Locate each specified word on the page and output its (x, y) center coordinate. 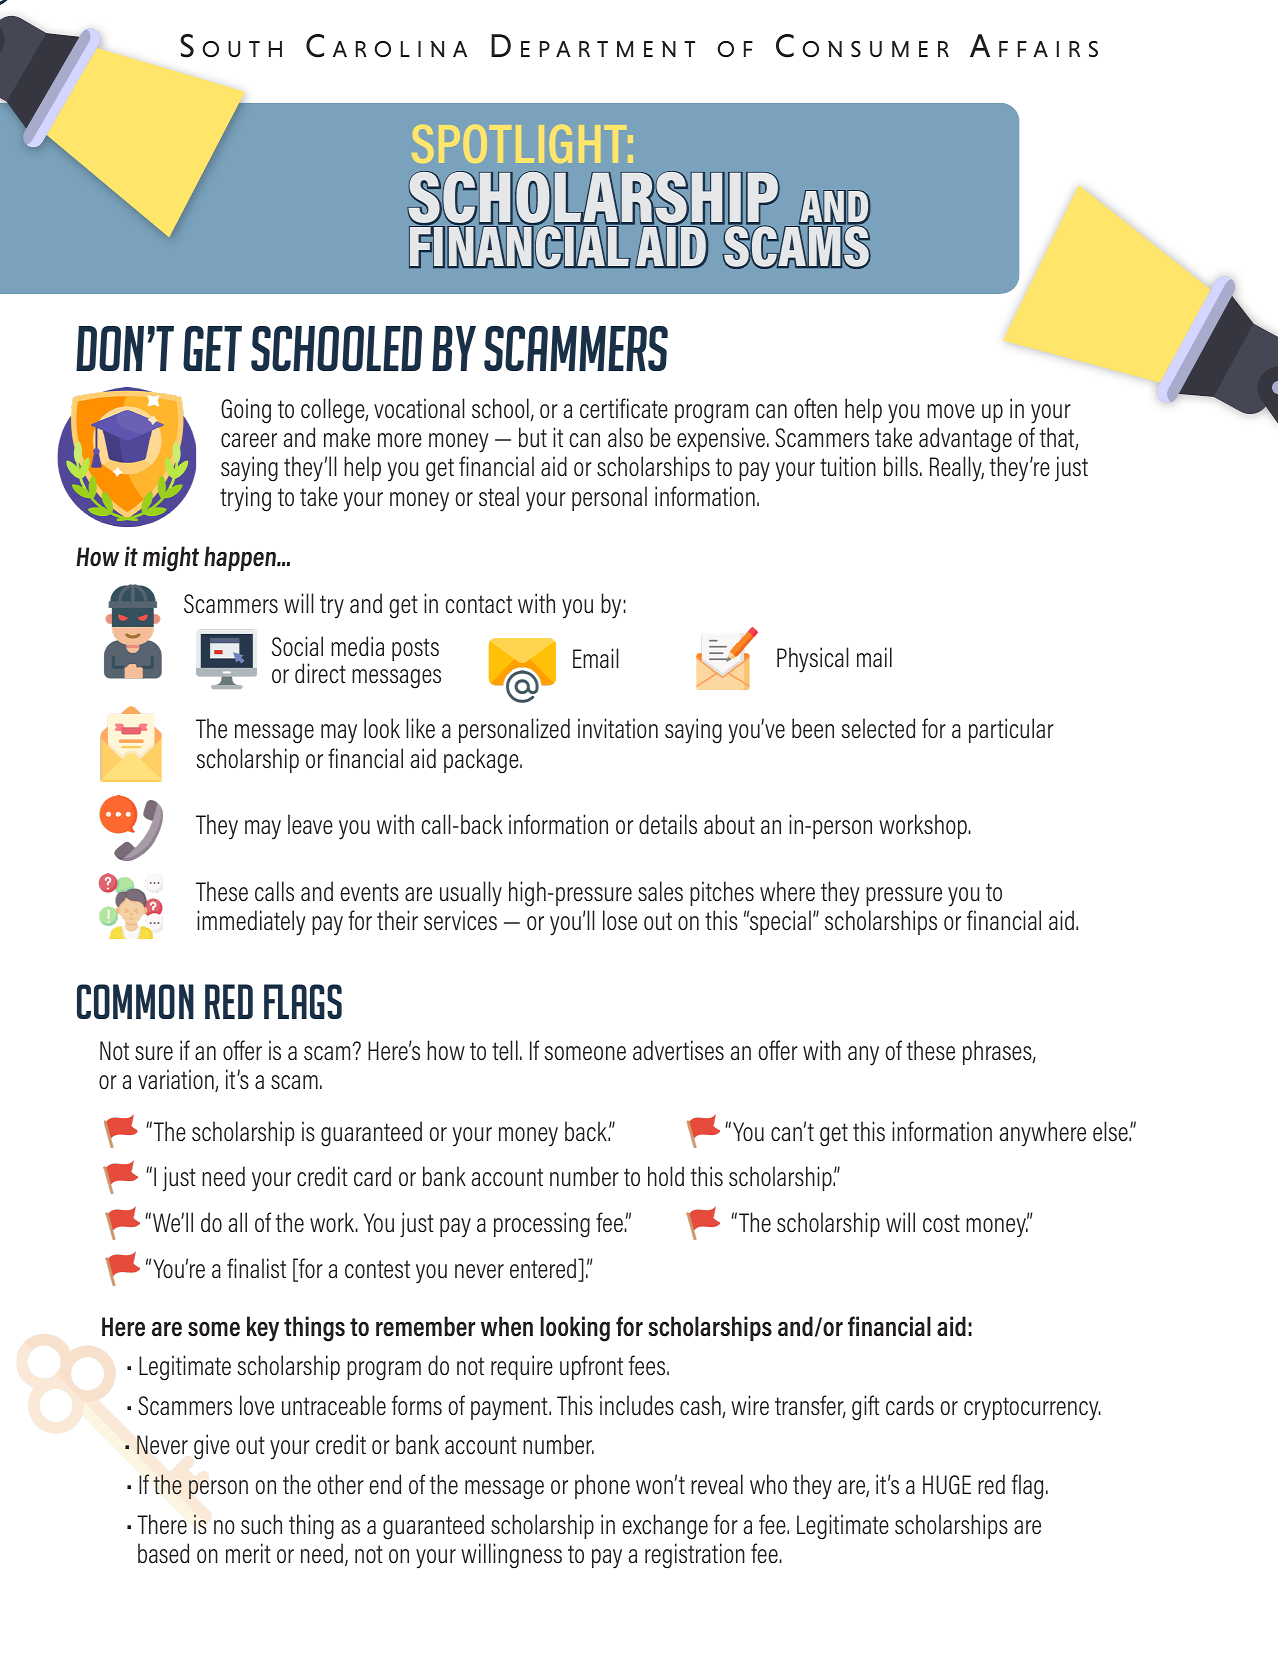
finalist (256, 1268)
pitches (722, 893)
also (625, 437)
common (135, 1001)
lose (620, 920)
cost (941, 1223)
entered (544, 1269)
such (261, 1524)
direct (320, 673)
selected (878, 728)
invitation (618, 728)
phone (602, 1486)
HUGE (947, 1485)
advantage (965, 440)
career (249, 440)
